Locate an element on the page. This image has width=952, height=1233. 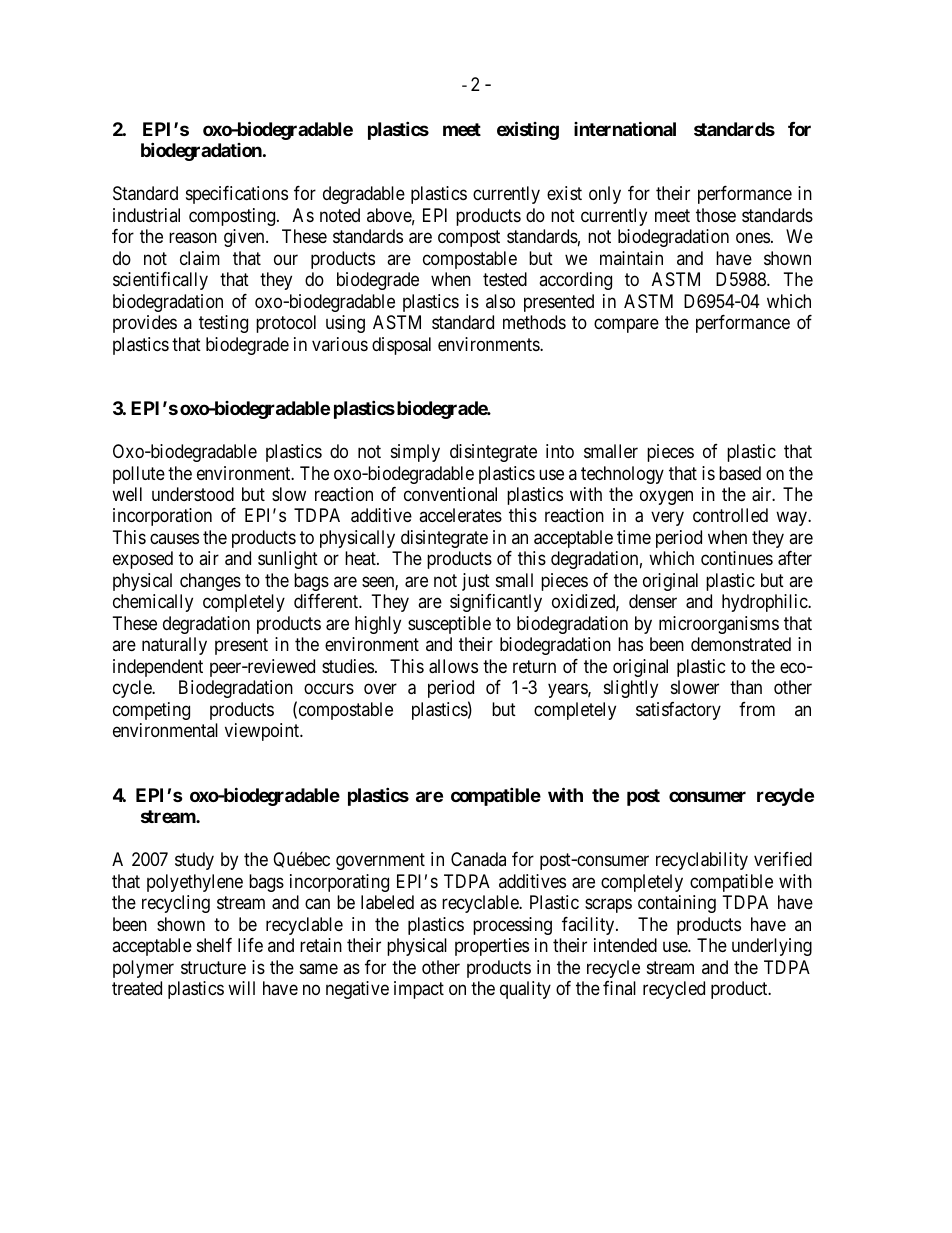
allows is located at coordinates (453, 666).
